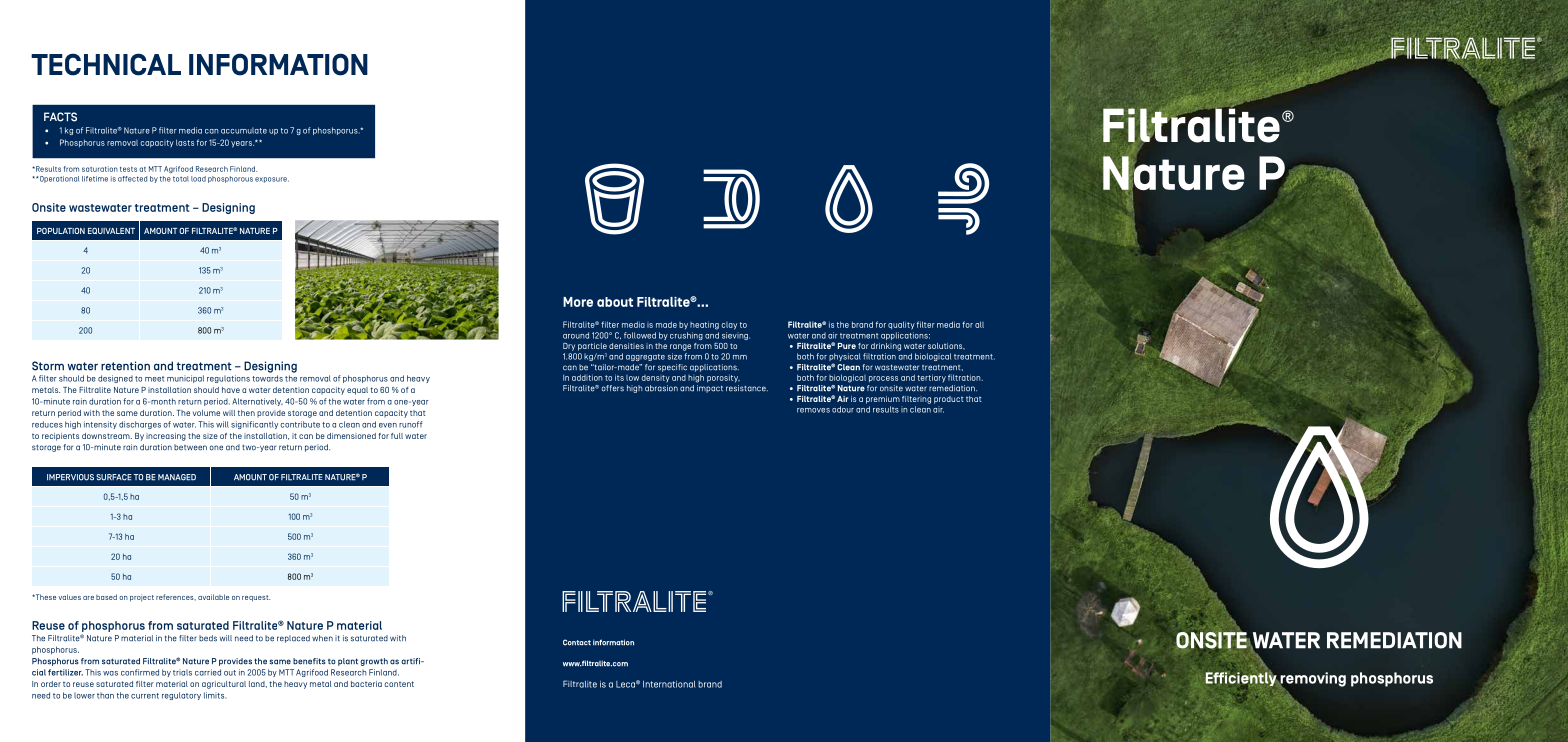  I want to click on product, so click(949, 400).
